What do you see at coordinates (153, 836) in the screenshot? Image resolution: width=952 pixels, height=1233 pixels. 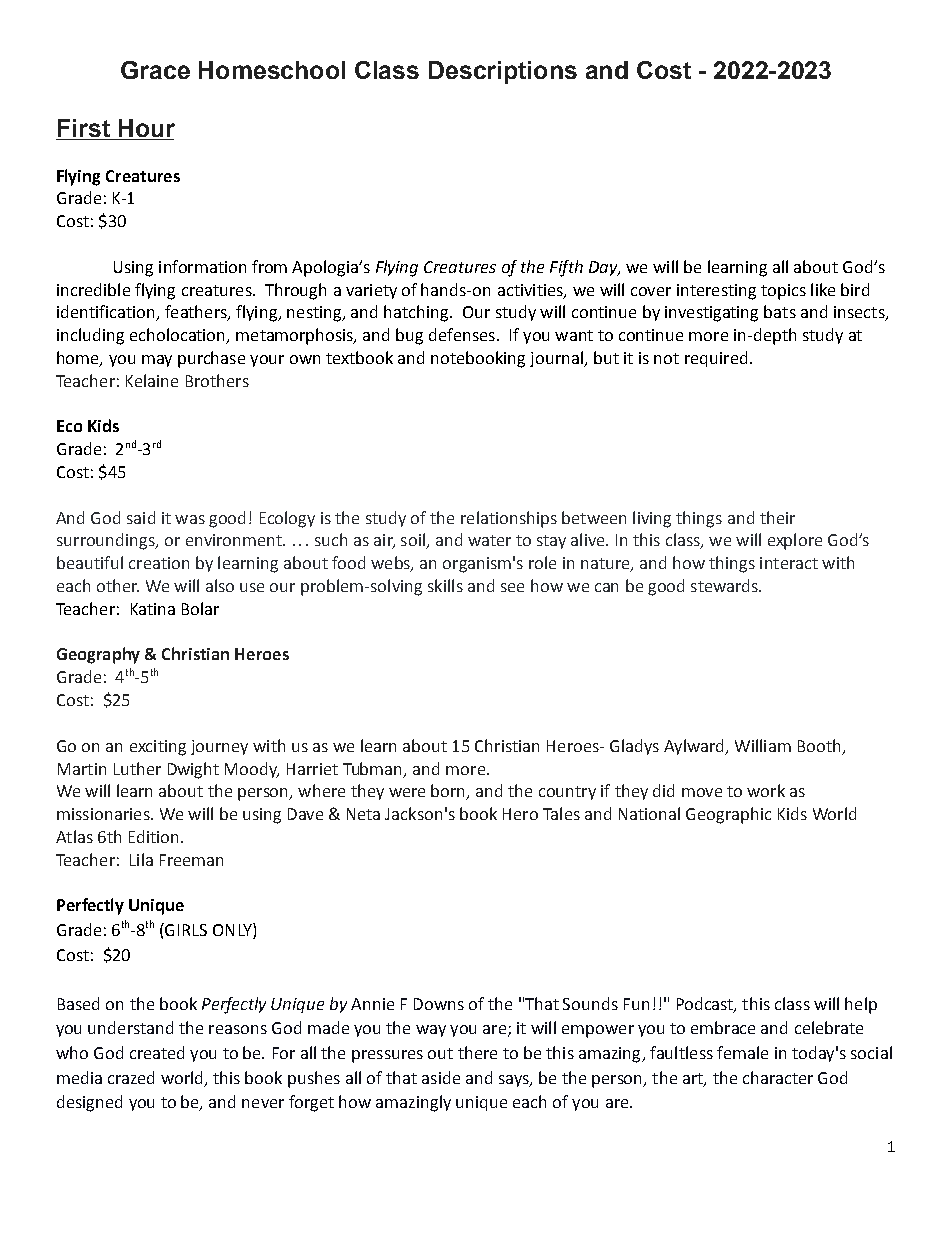 I see `Edition` at bounding box center [153, 836].
